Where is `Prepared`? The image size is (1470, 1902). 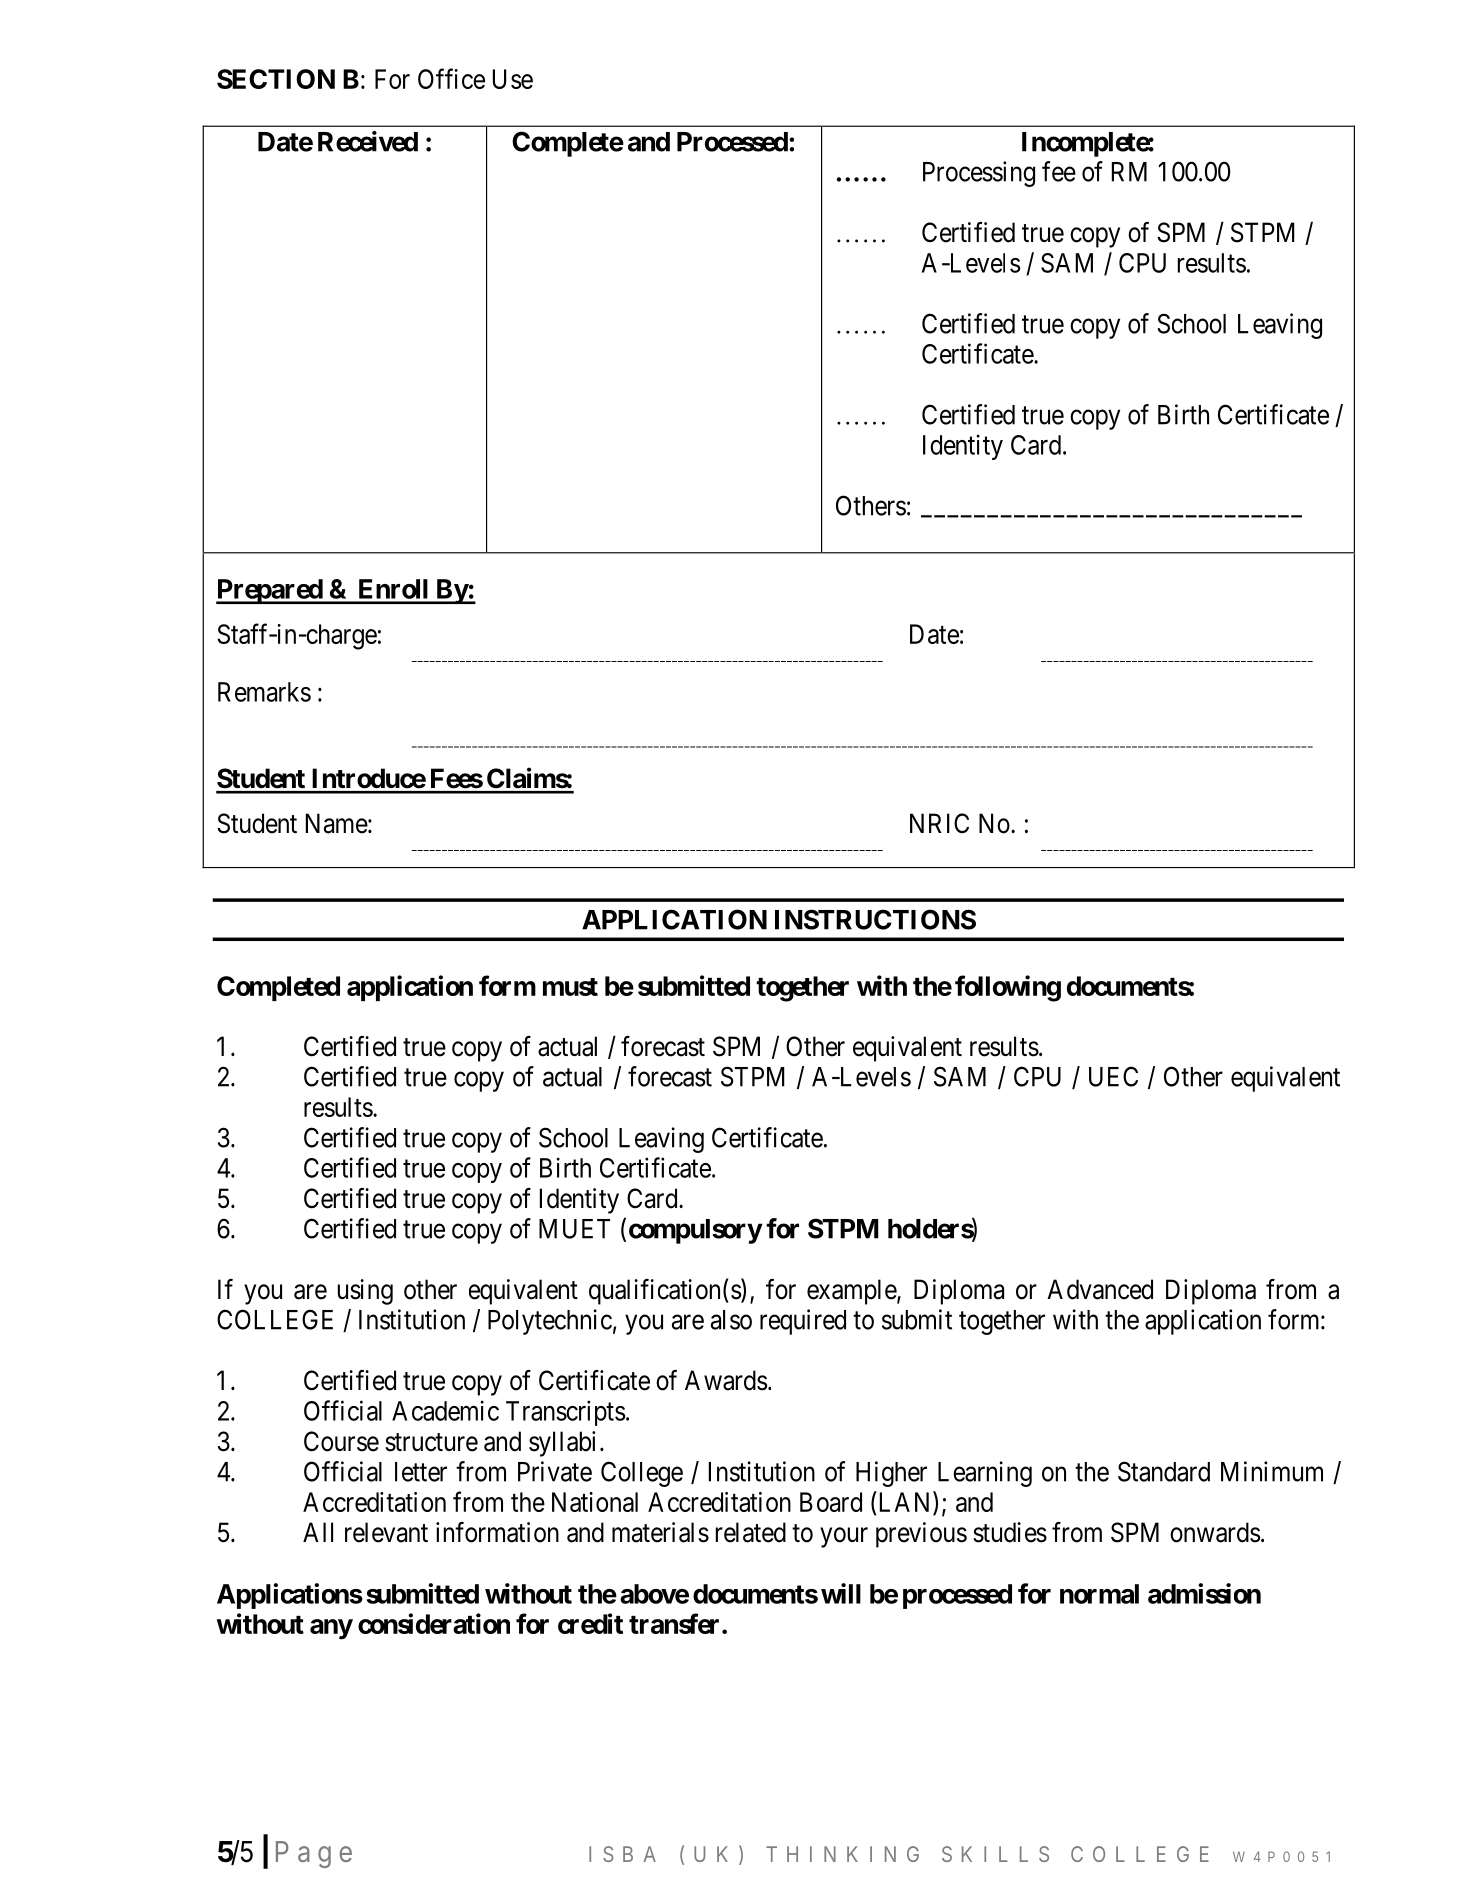
Prepared is located at coordinates (270, 591).
